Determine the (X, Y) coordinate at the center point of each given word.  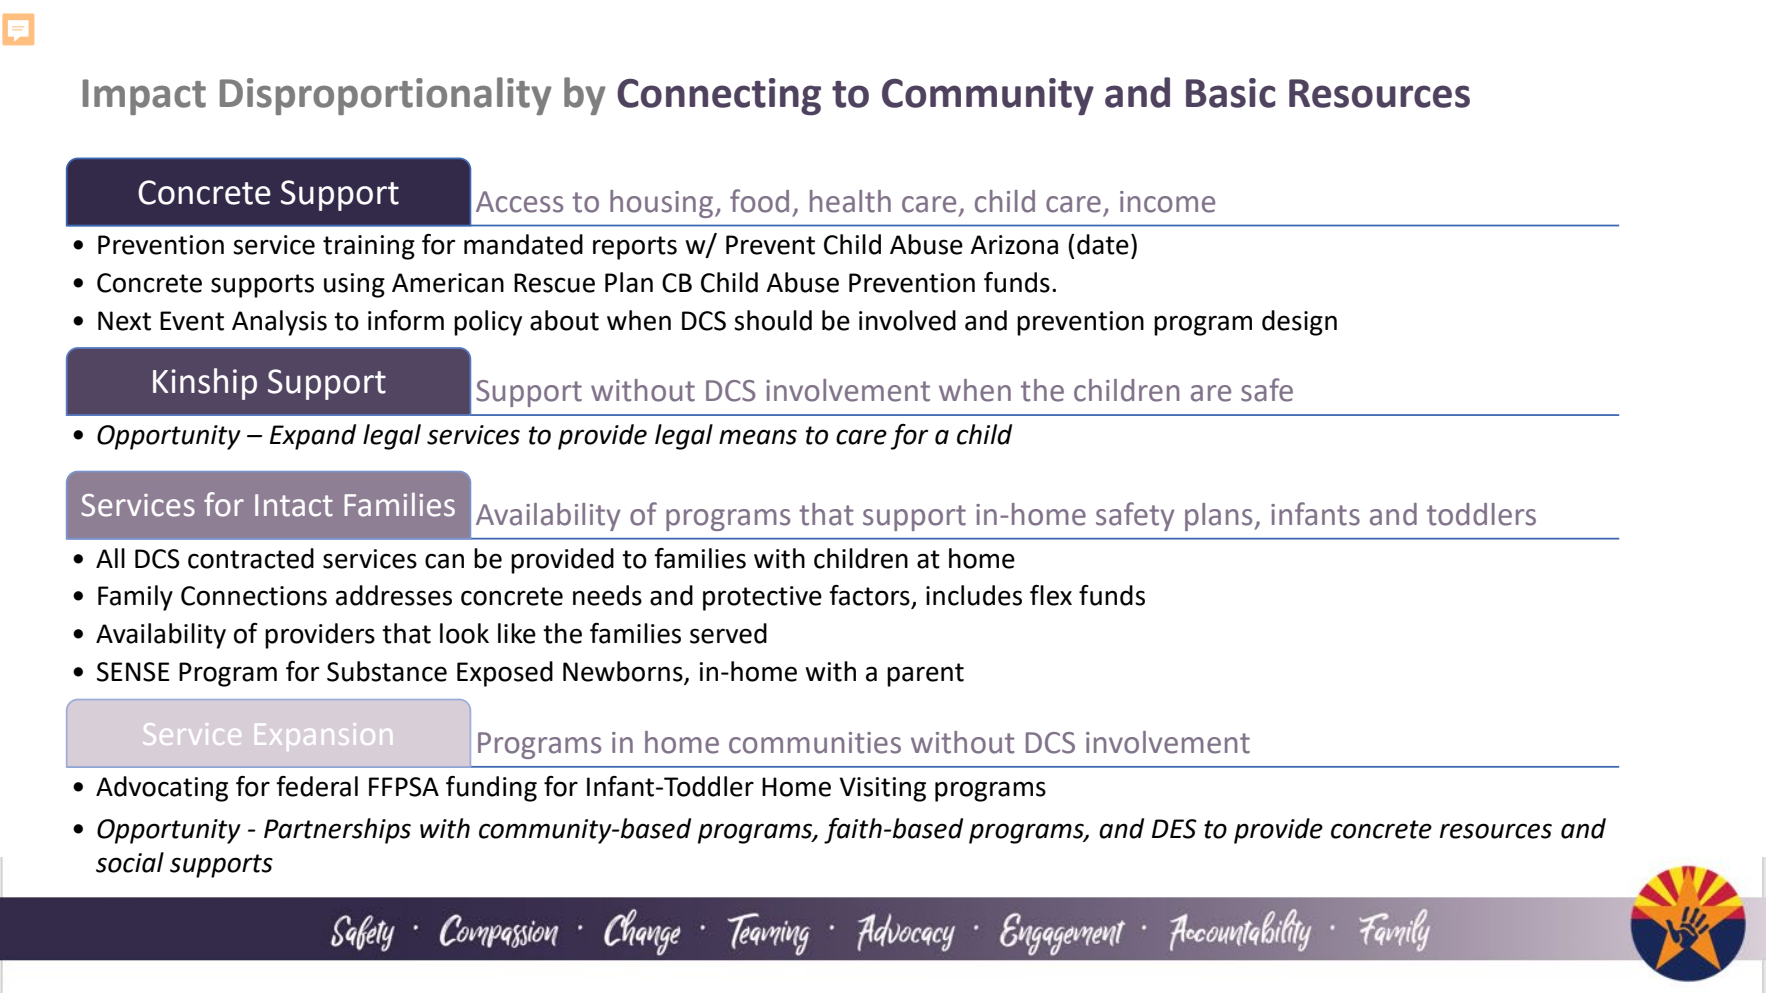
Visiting (882, 789)
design (1299, 323)
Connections (254, 596)
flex (1051, 595)
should (773, 320)
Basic (1231, 93)
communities (815, 743)
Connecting (719, 97)
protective (762, 598)
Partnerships (337, 831)
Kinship (205, 384)
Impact (144, 97)
